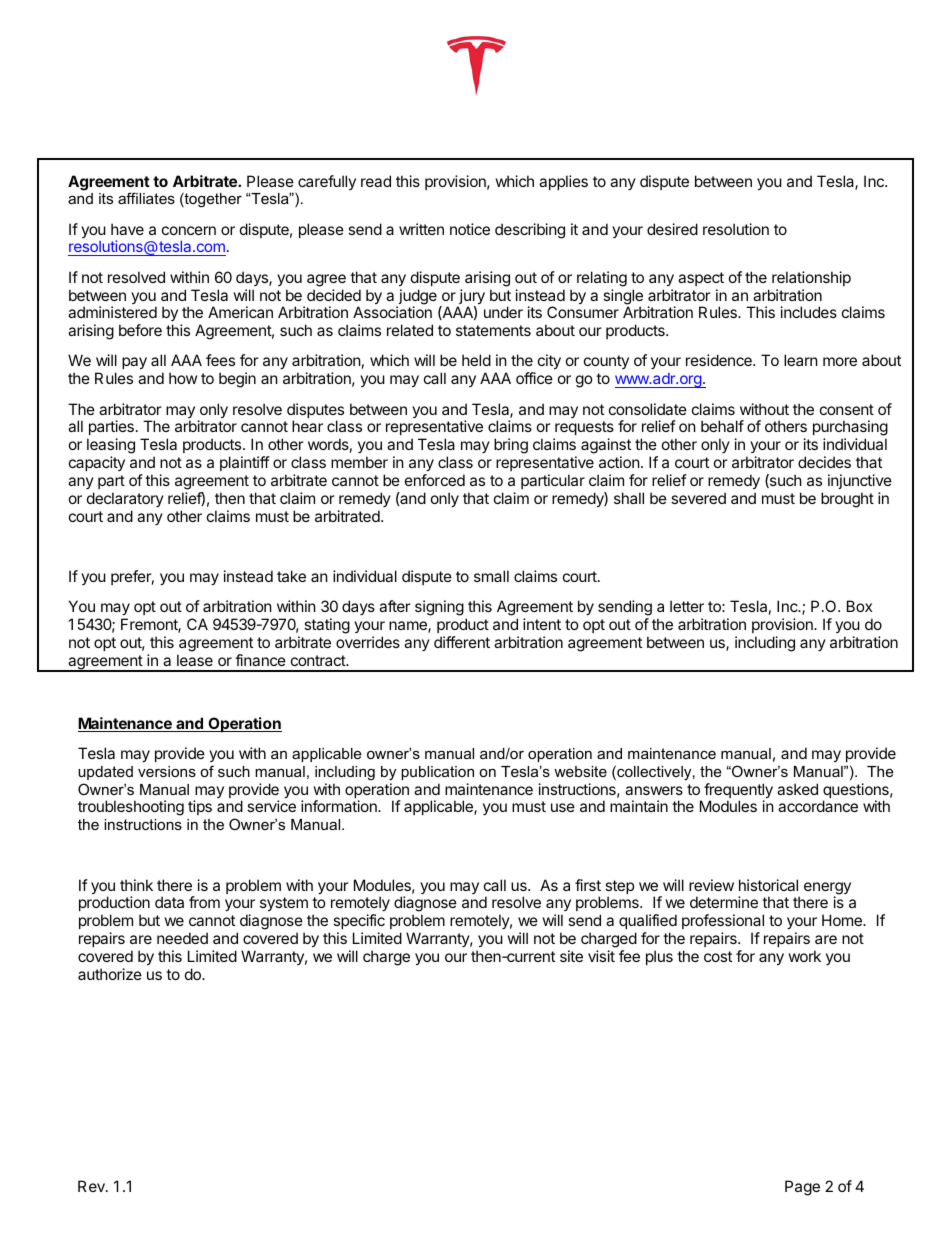 The width and height of the image is (952, 1233). Describe the element at coordinates (470, 229) in the image. I see `notice` at that location.
